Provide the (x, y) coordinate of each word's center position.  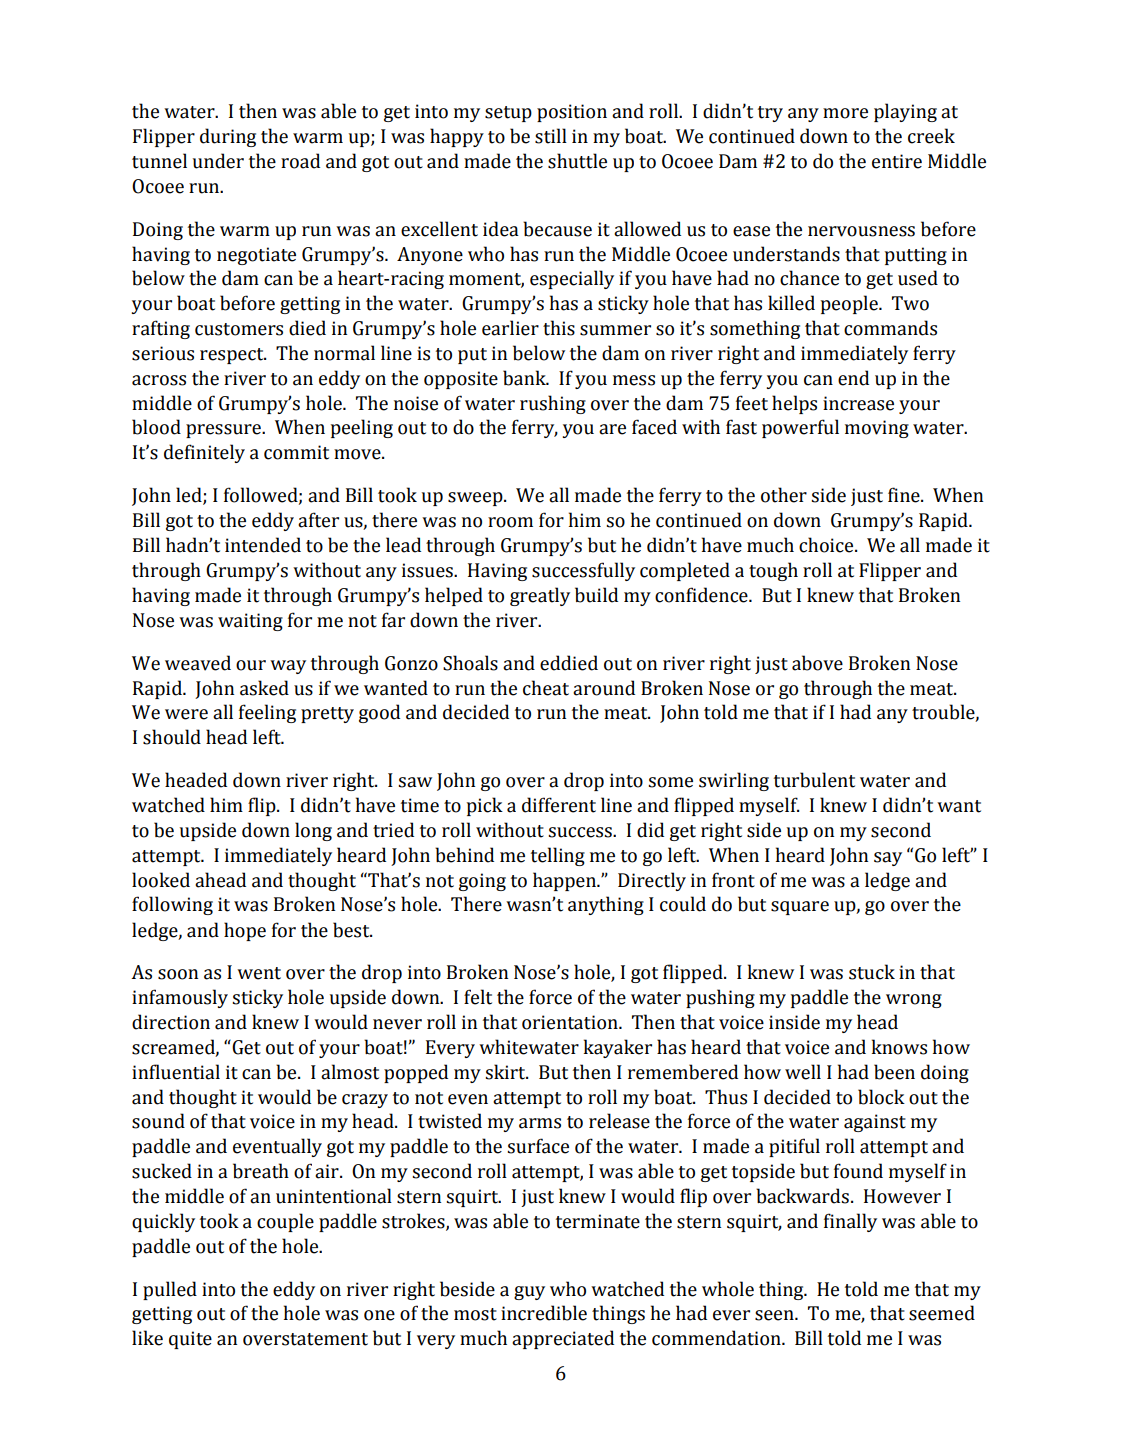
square (800, 908)
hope (245, 931)
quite (190, 1340)
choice (827, 545)
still (551, 136)
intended (263, 545)
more (845, 113)
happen (565, 881)
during (228, 137)
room (510, 522)
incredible (544, 1313)
